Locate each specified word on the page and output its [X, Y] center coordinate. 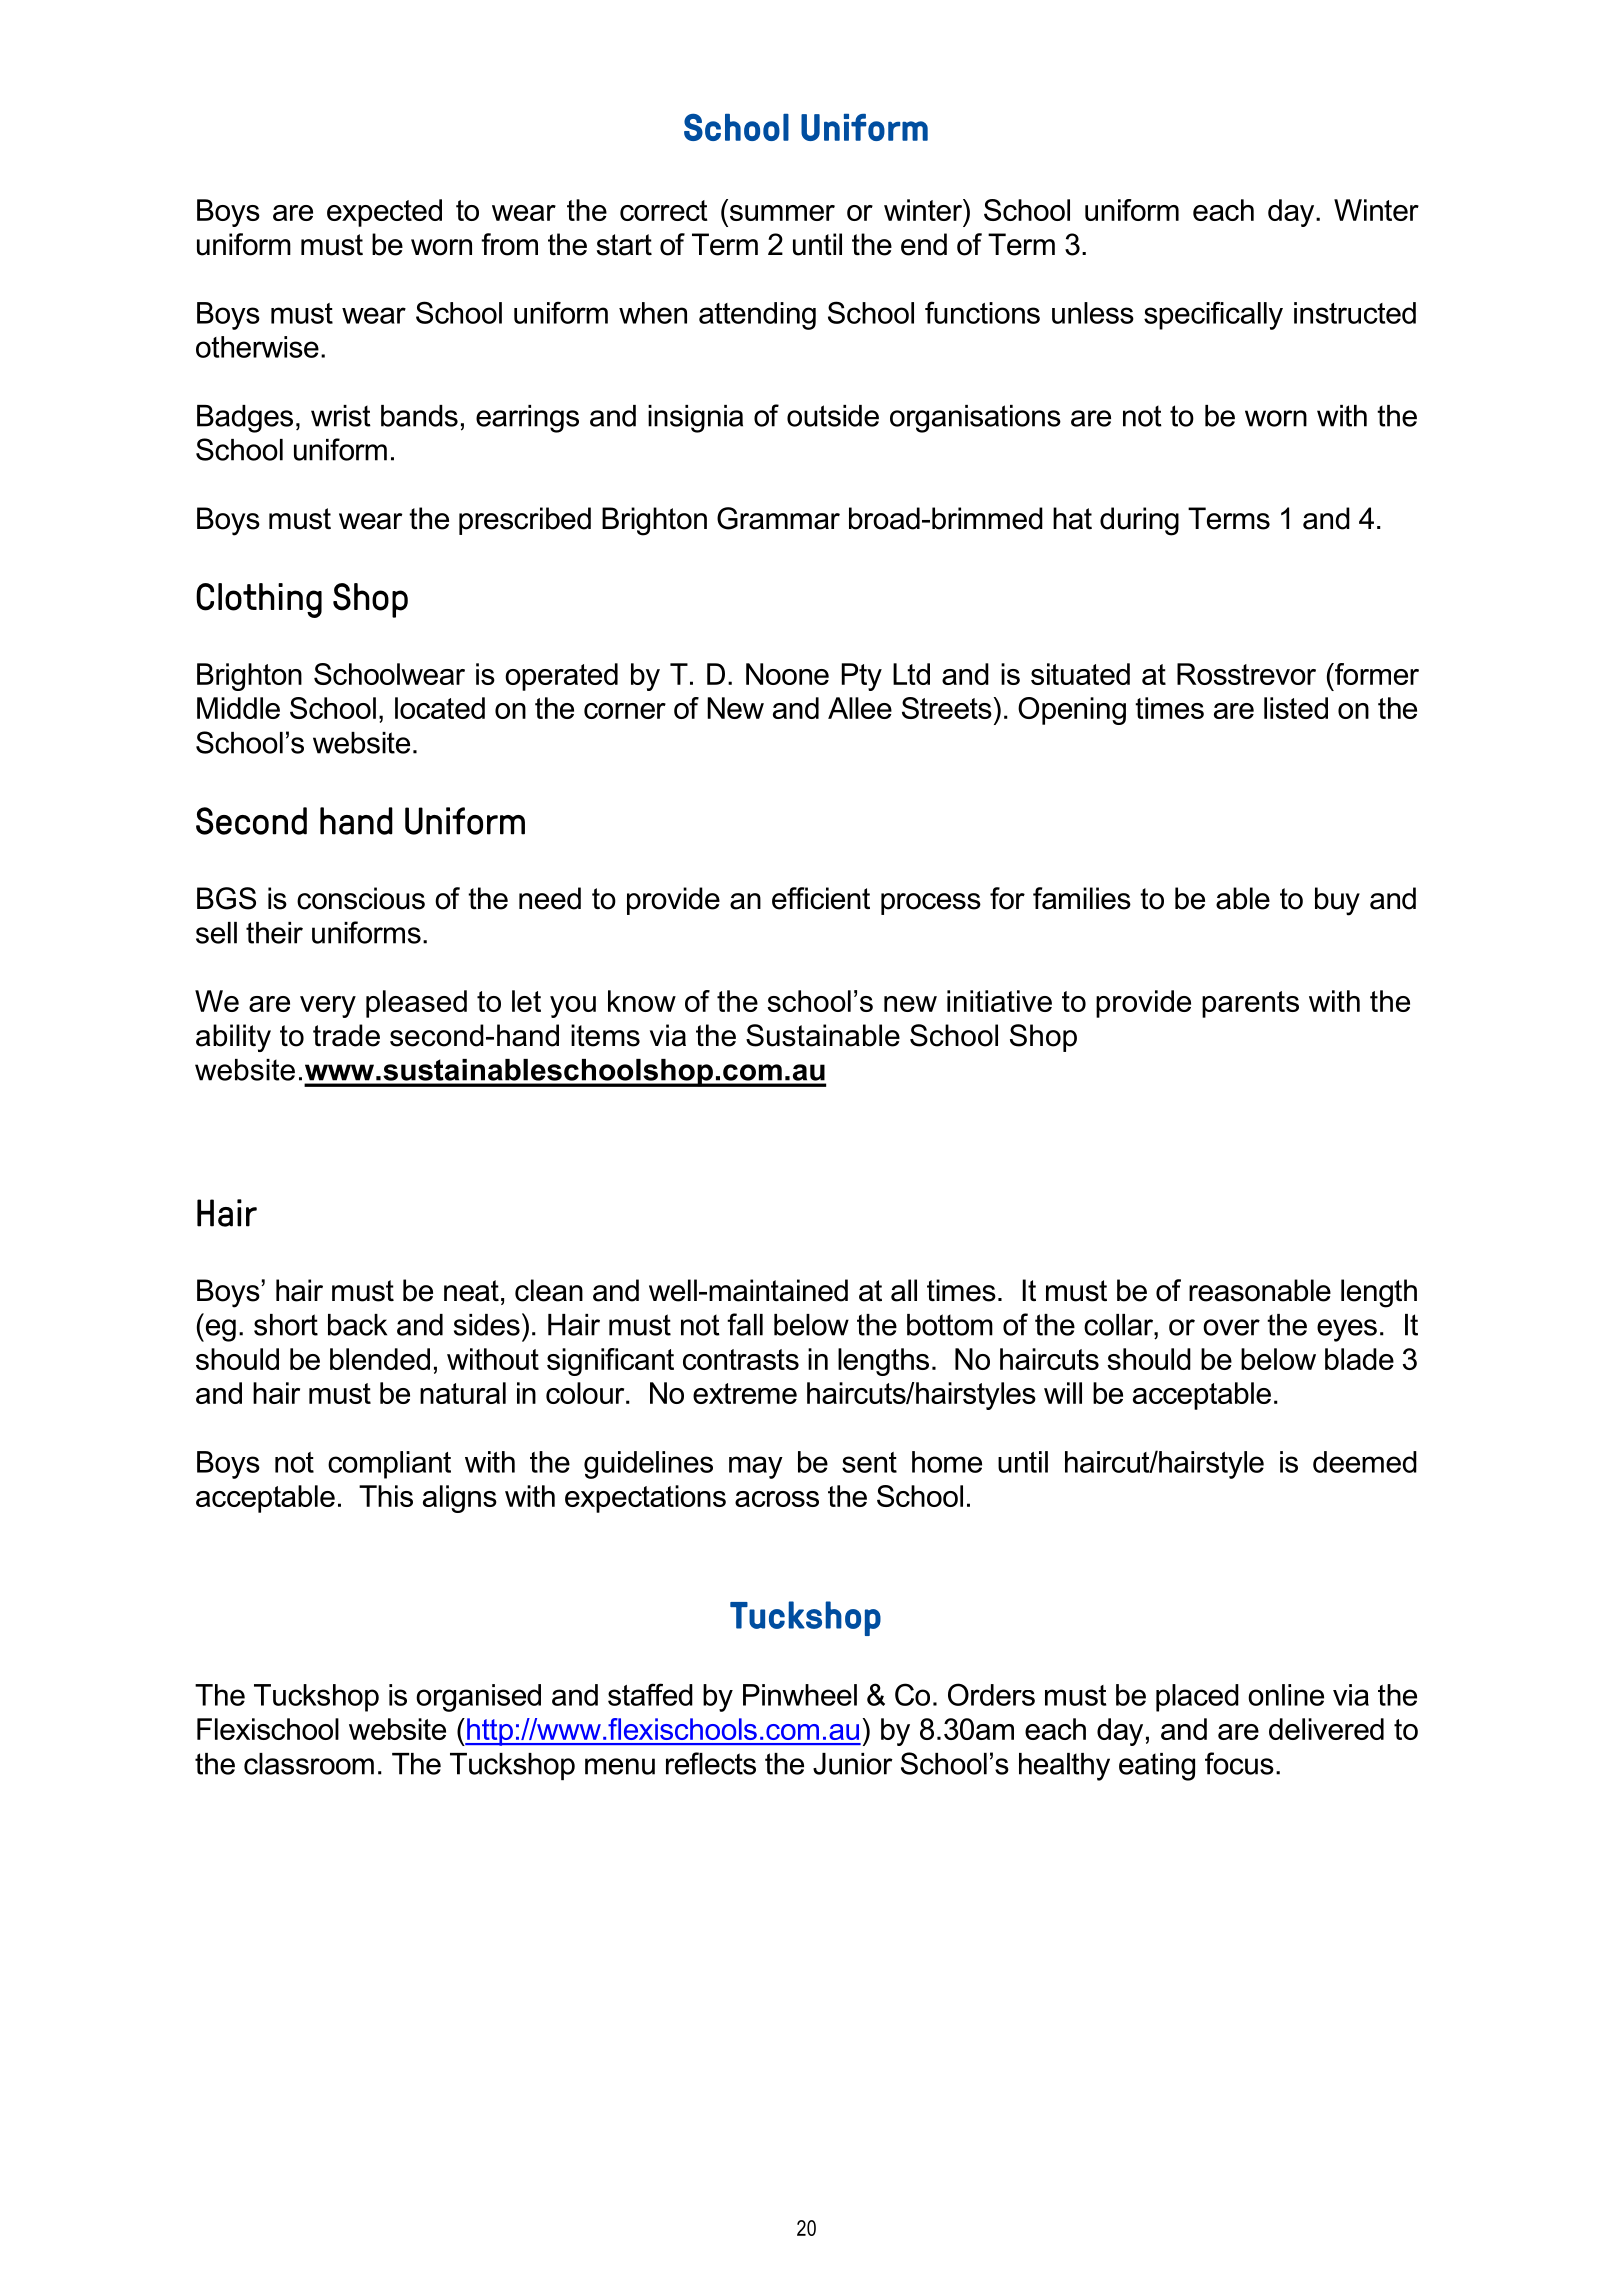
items [605, 1035]
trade [346, 1035]
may [756, 1467]
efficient [821, 898]
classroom [309, 1764]
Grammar [778, 518]
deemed [1365, 1462]
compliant [389, 1465]
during [1139, 521]
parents [1250, 1004]
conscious [361, 898]
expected [384, 213]
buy [1337, 901]
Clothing [259, 600]
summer [782, 213]
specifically [1213, 315]
